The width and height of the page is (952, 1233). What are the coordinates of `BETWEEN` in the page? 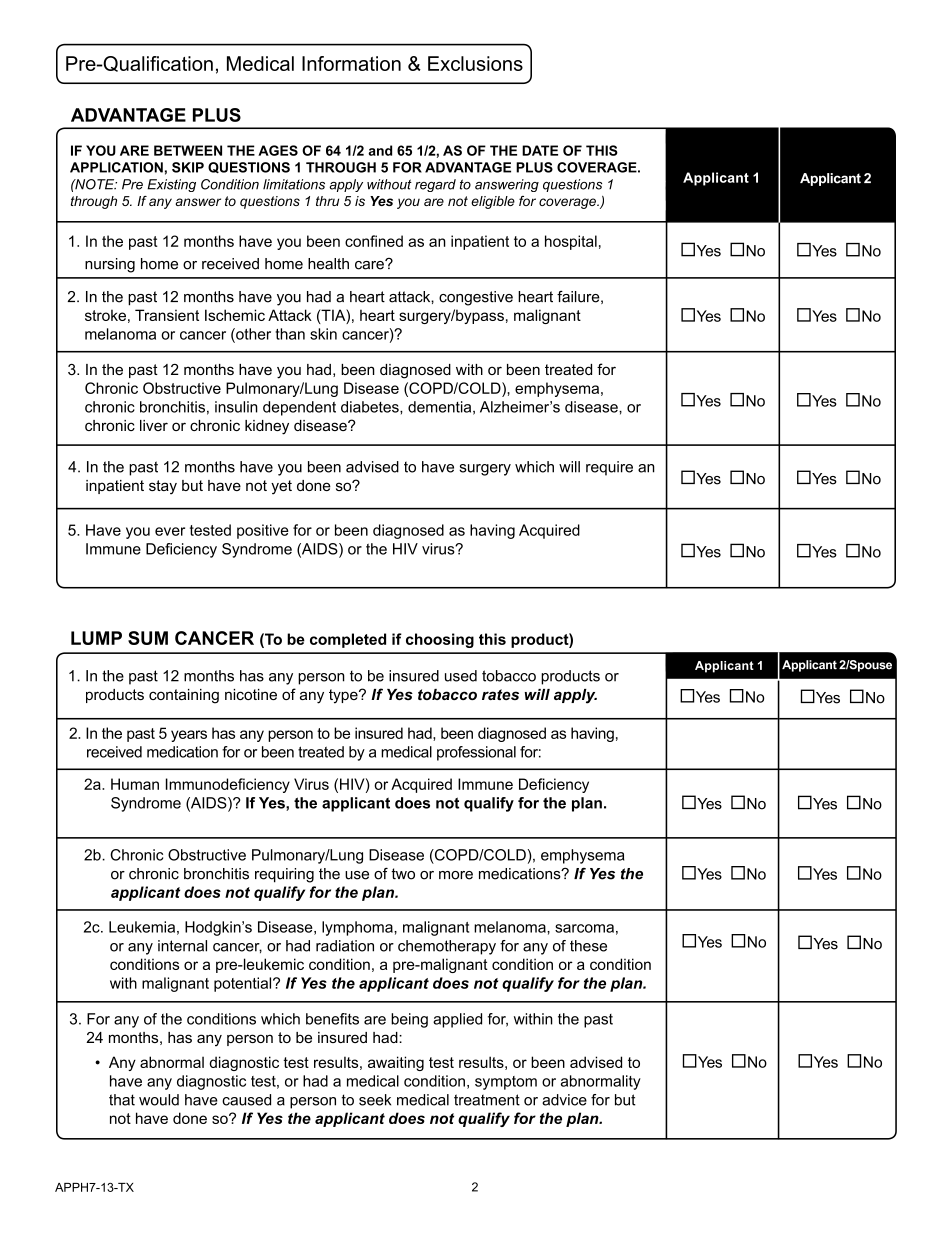 It's located at (188, 150).
